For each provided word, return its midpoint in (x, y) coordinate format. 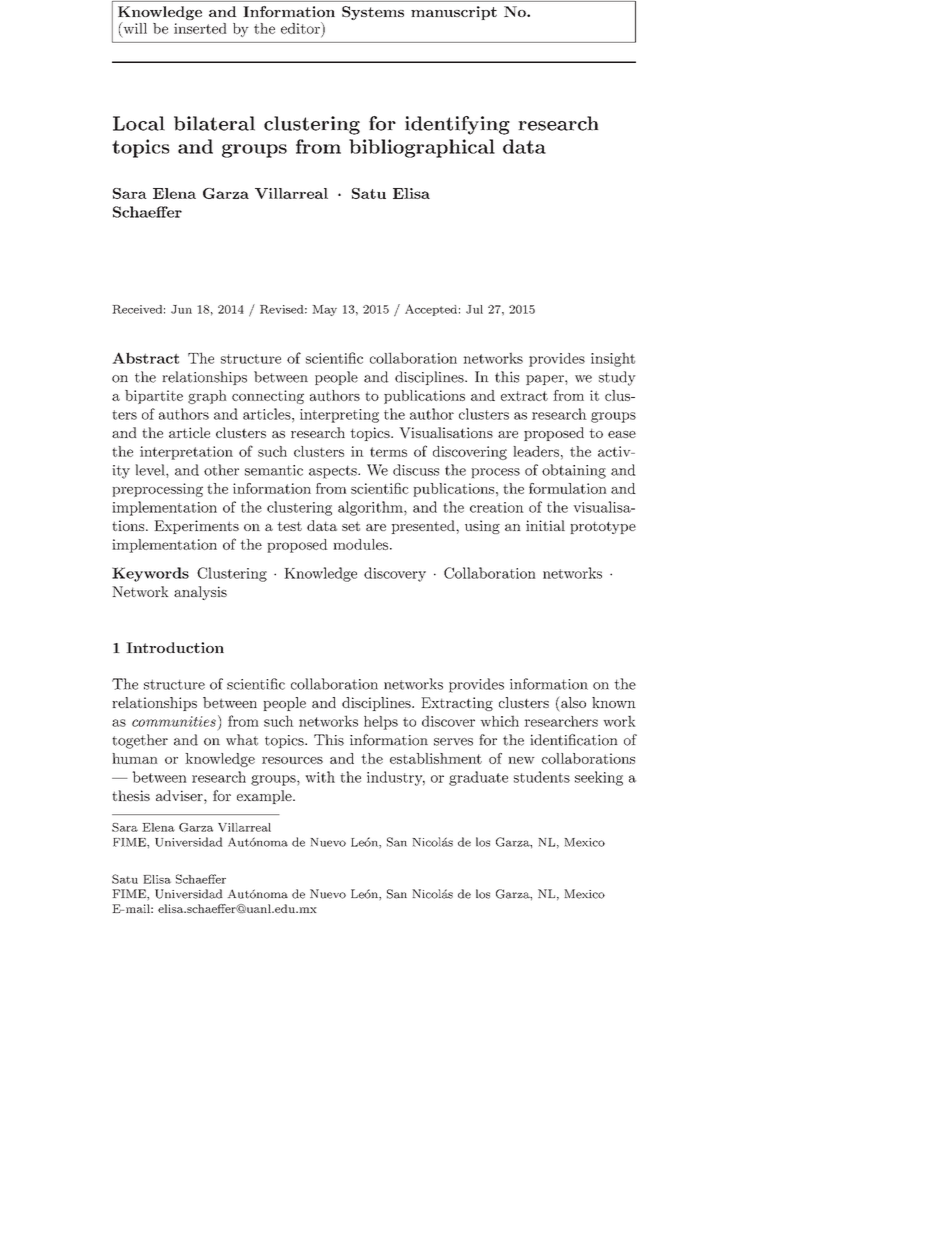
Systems (373, 13)
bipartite (154, 397)
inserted (200, 28)
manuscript (454, 13)
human (135, 758)
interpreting (339, 416)
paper (546, 380)
